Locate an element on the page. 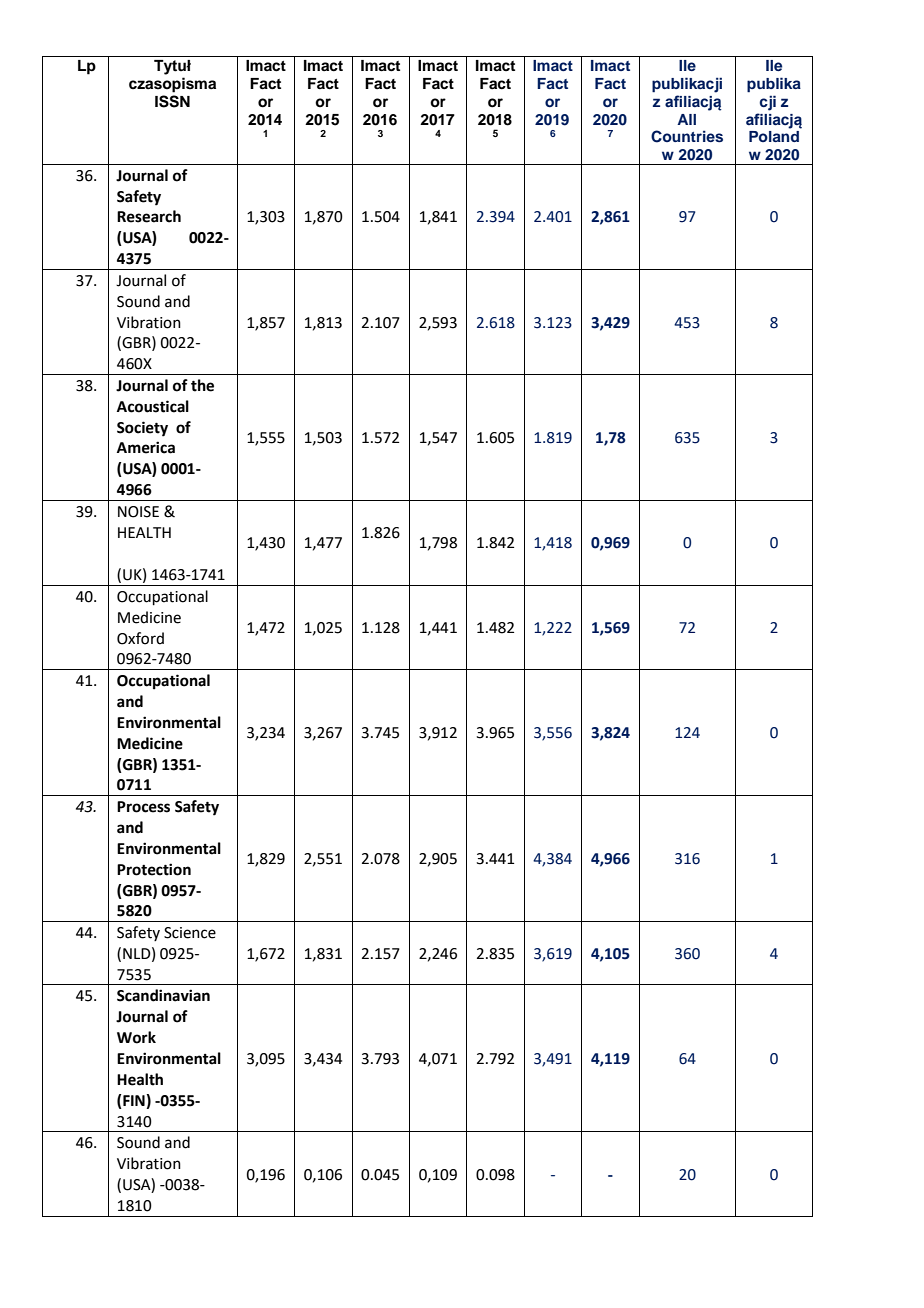 The width and height of the page is (924, 1308). ISSN is located at coordinates (172, 101).
